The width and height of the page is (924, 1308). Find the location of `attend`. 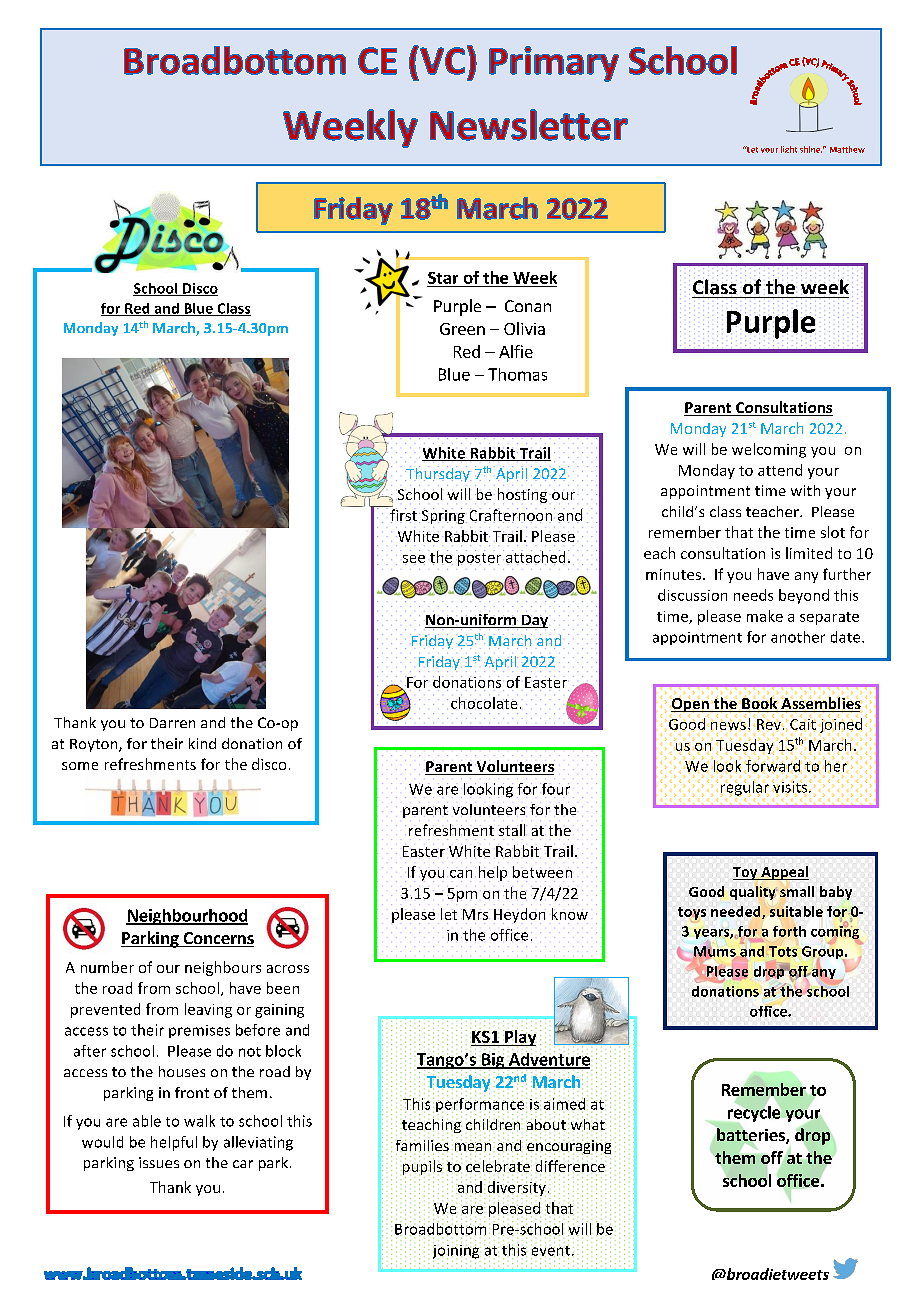

attend is located at coordinates (780, 470).
